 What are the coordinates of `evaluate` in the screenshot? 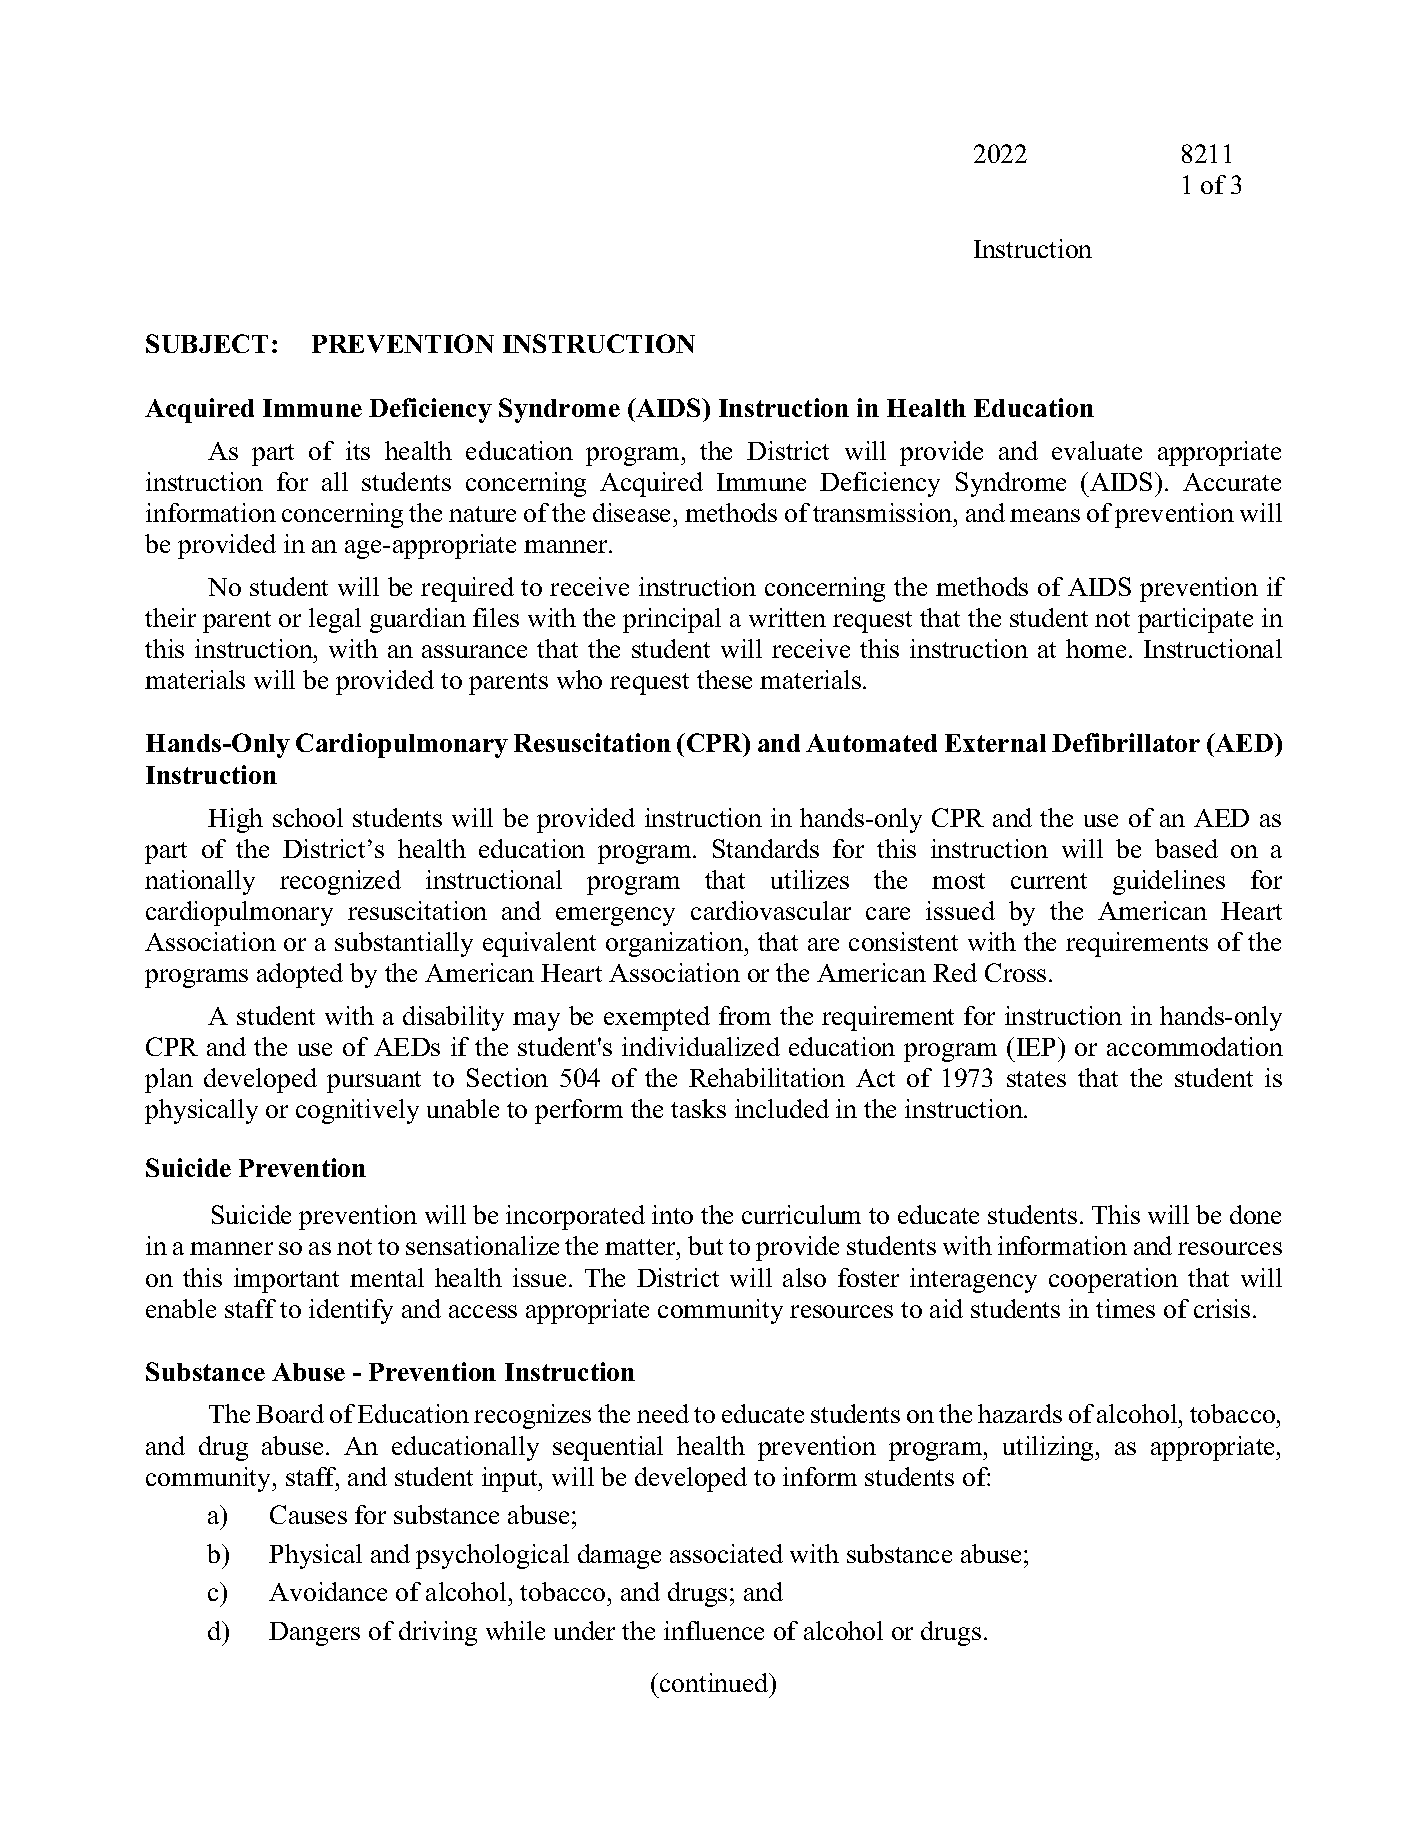 It's located at (1097, 450).
